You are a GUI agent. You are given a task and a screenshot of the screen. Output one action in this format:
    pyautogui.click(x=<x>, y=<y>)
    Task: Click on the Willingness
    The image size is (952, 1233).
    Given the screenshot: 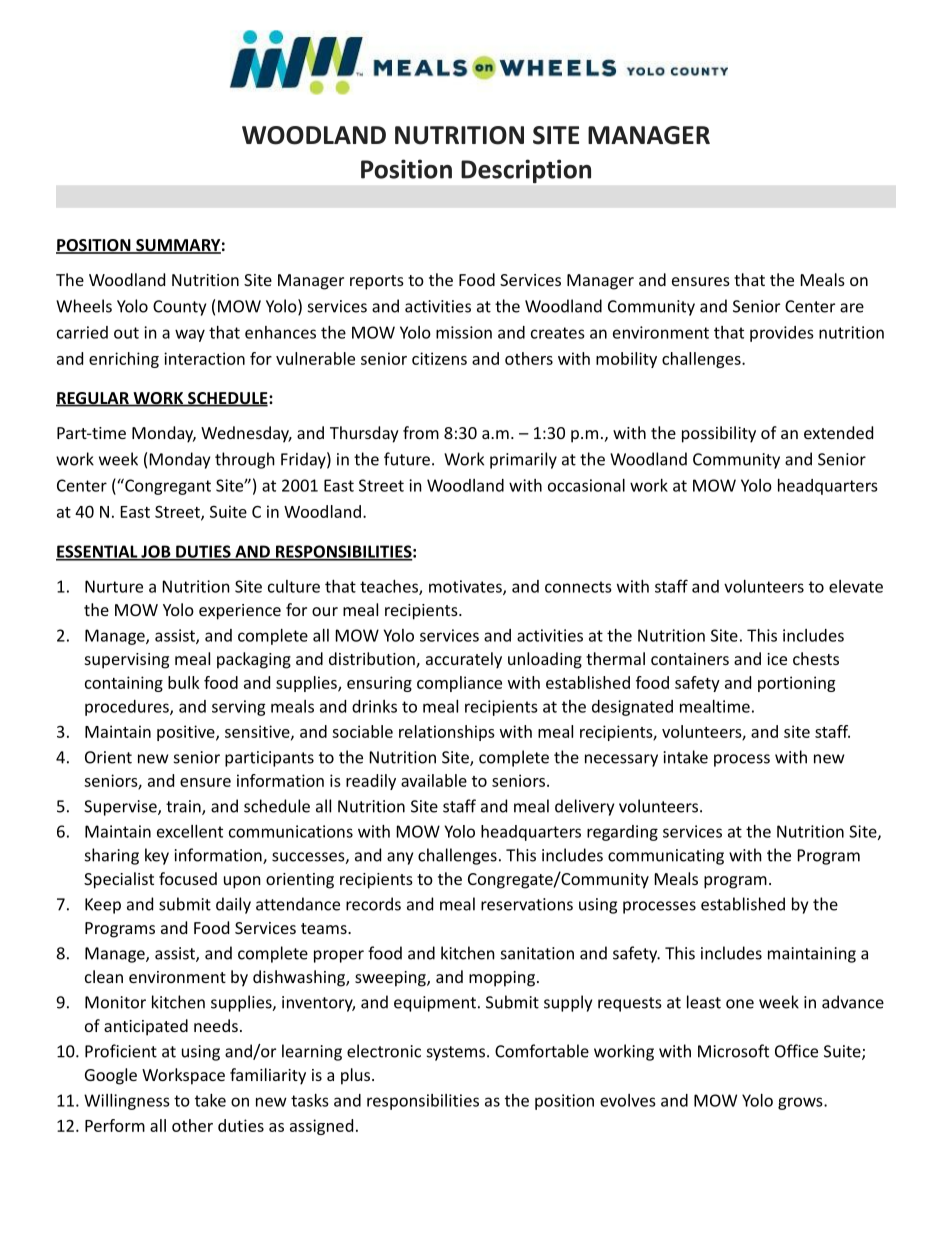 What is the action you would take?
    pyautogui.click(x=127, y=1102)
